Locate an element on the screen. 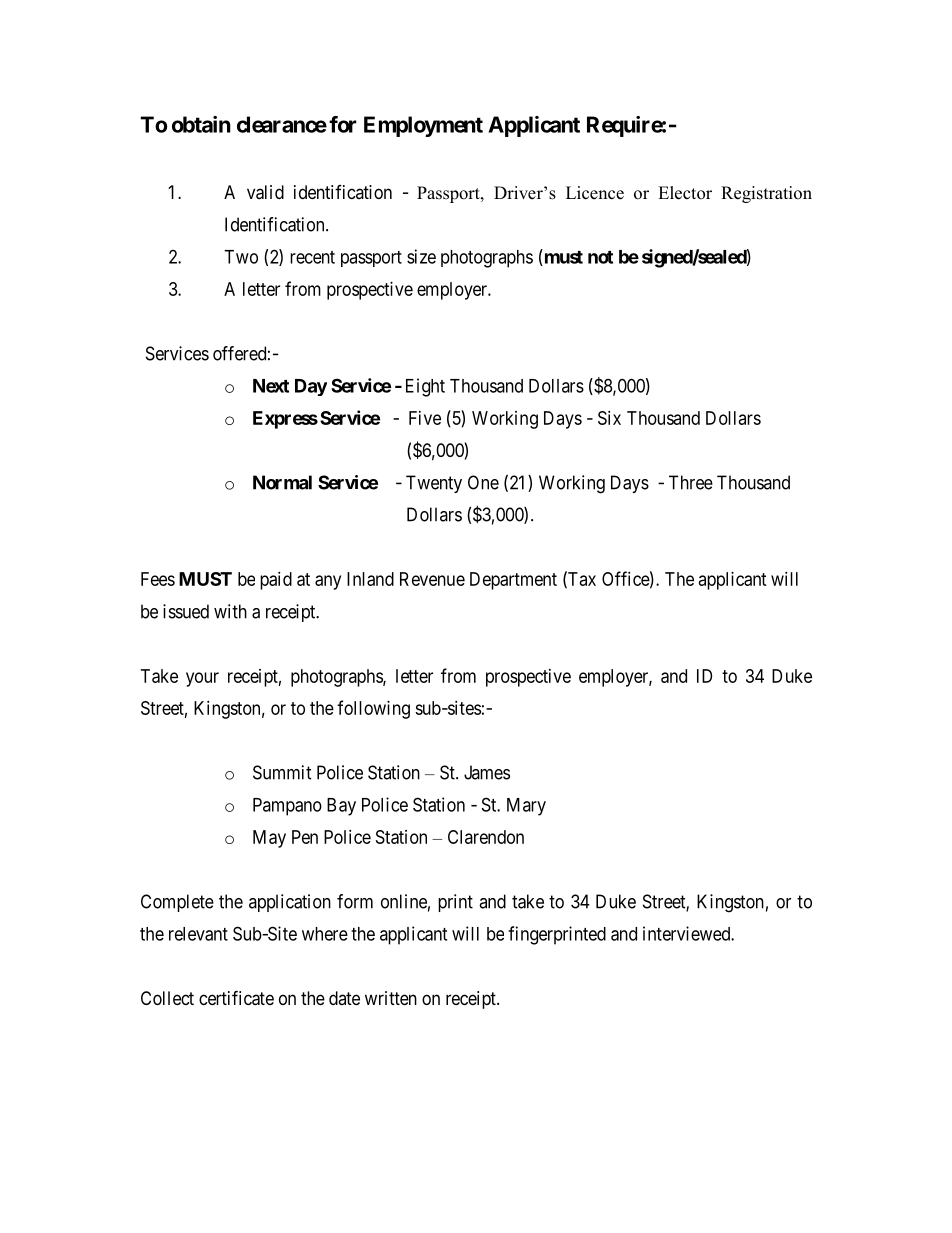 The height and width of the screenshot is (1233, 952). Elector is located at coordinates (685, 193).
